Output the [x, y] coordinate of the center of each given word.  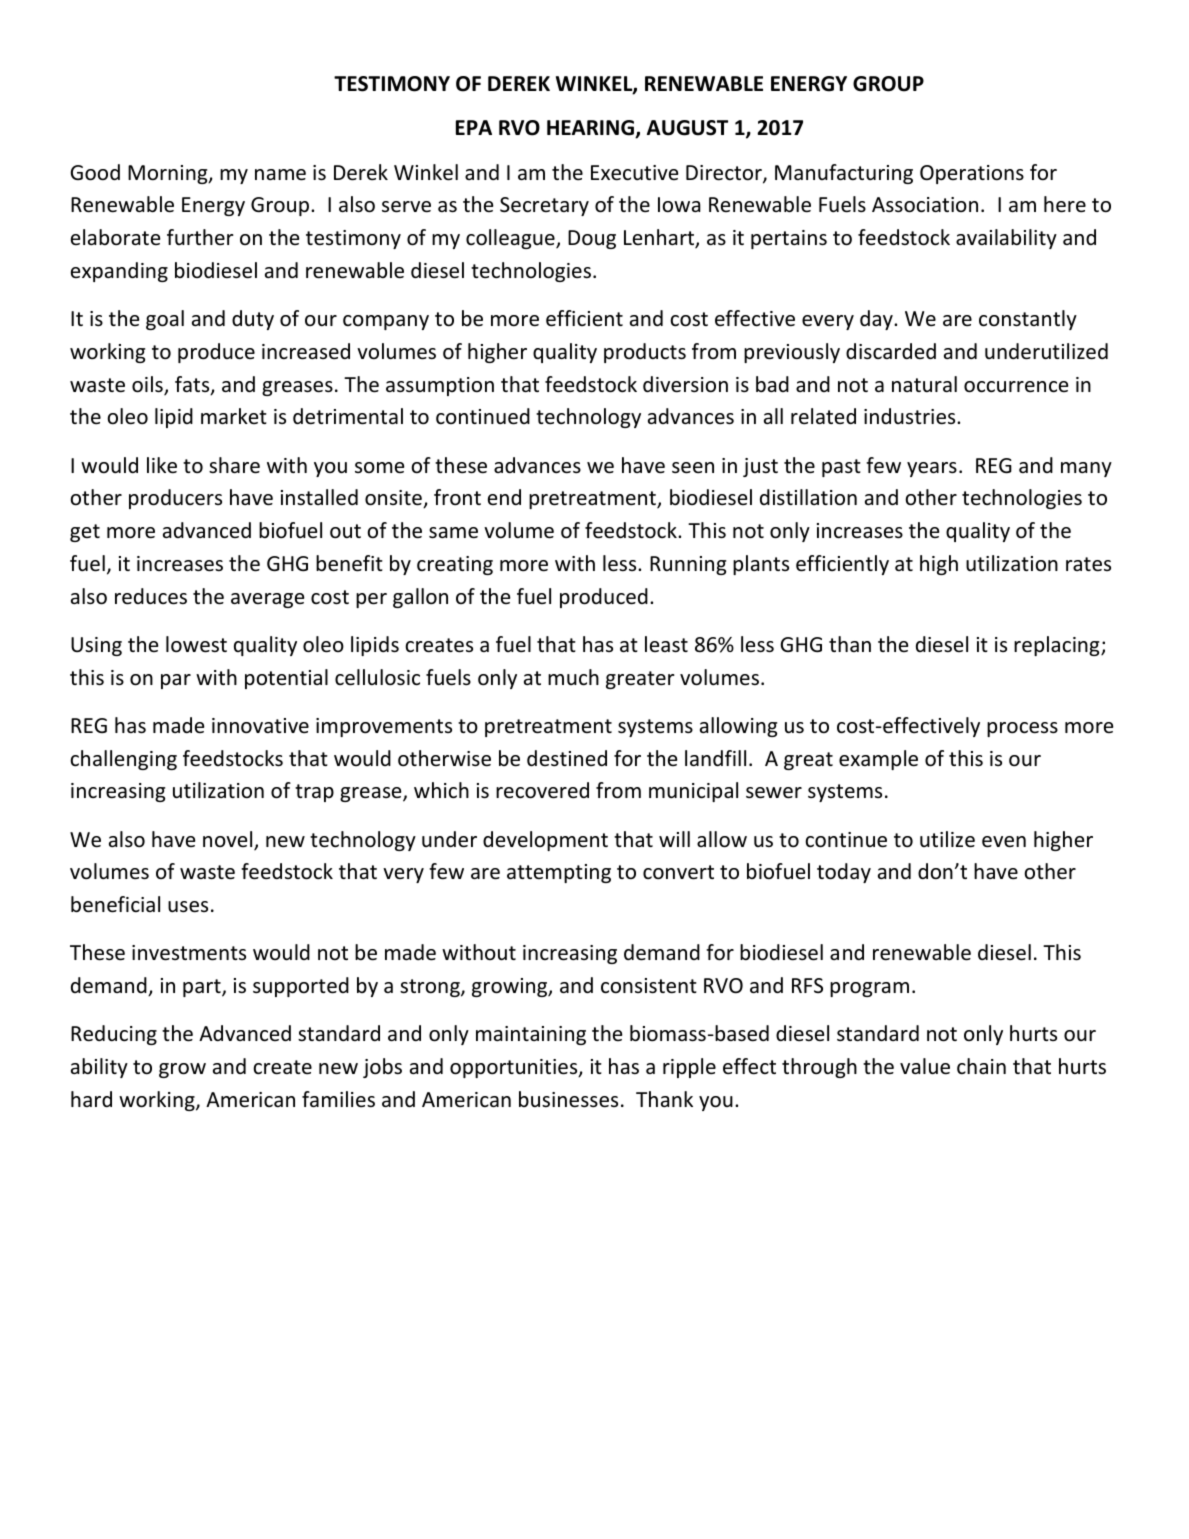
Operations [972, 174]
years [932, 469]
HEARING [591, 129]
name [280, 175]
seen [693, 468]
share [234, 465]
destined [567, 758]
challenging [123, 760]
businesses [568, 1099]
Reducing [114, 1035]
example [878, 760]
